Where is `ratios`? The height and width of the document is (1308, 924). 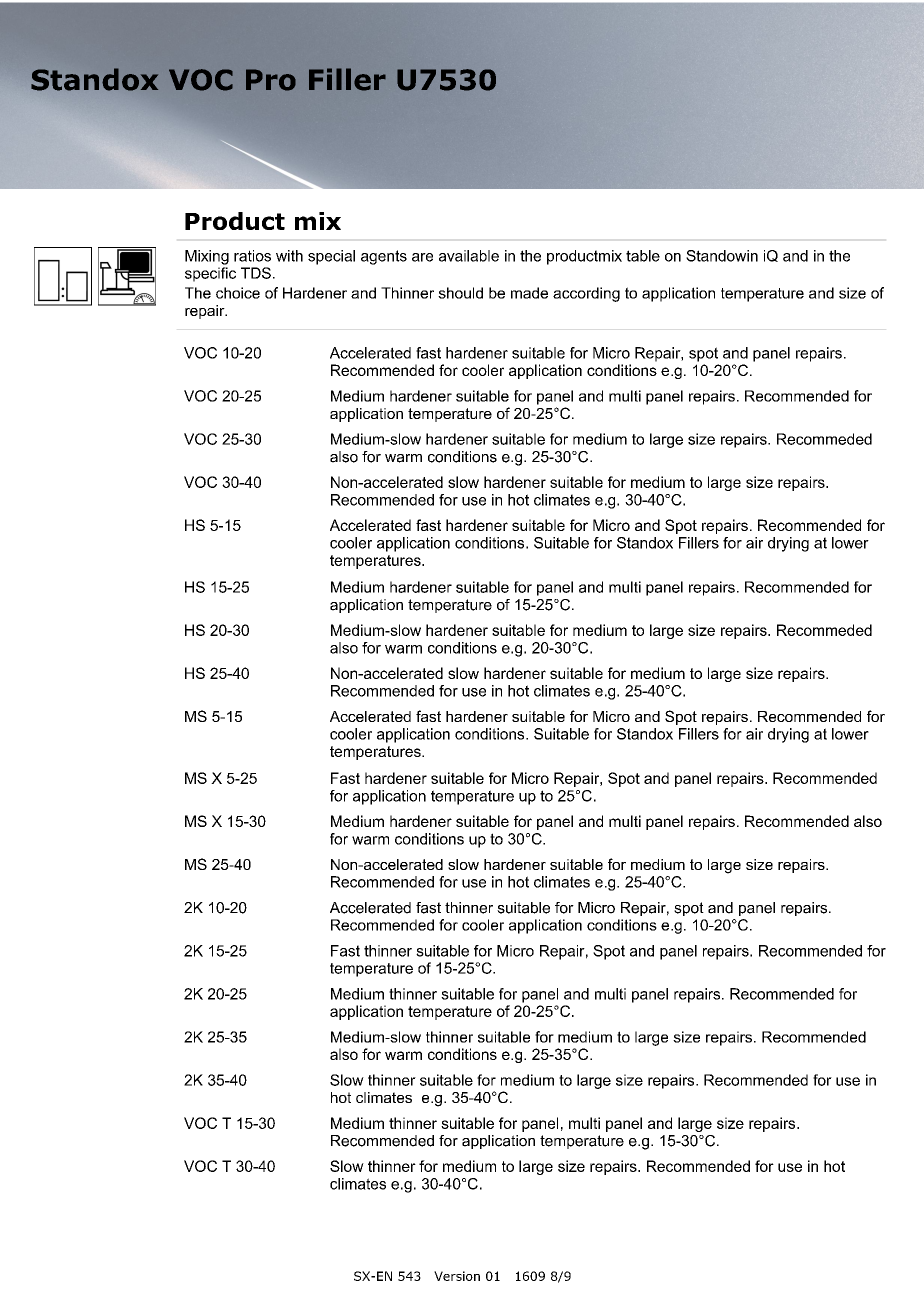
ratios is located at coordinates (252, 256).
